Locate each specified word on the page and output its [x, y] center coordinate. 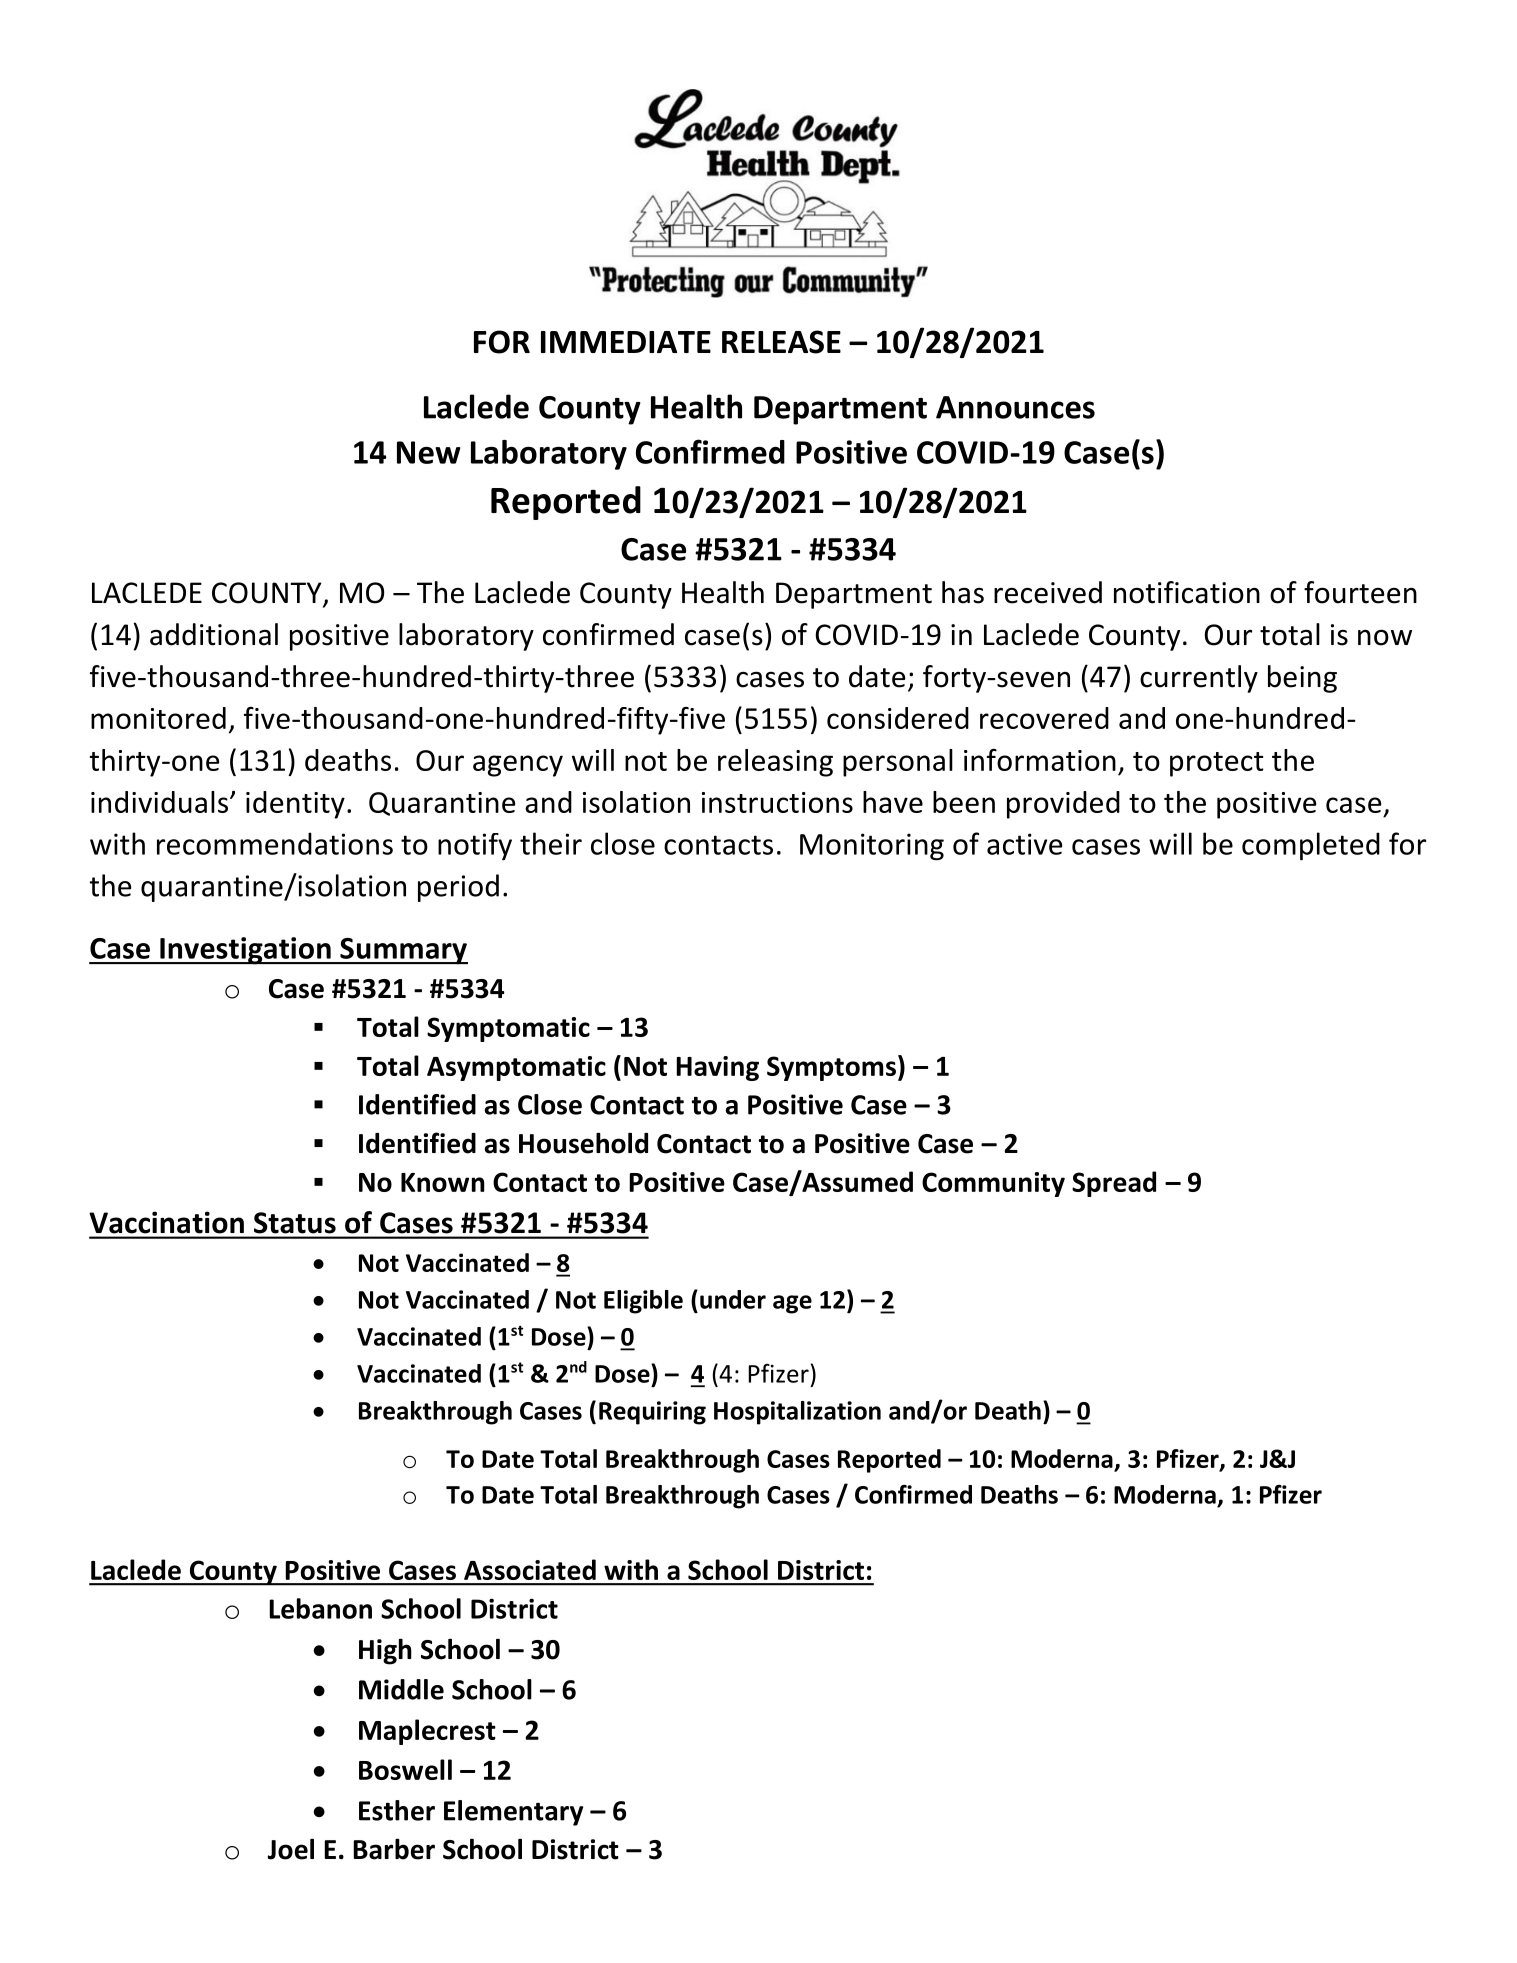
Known [443, 1182]
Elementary [513, 1813]
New [429, 452]
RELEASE [781, 342]
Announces [1015, 407]
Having [717, 1068]
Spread [1114, 1184]
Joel [291, 1849]
